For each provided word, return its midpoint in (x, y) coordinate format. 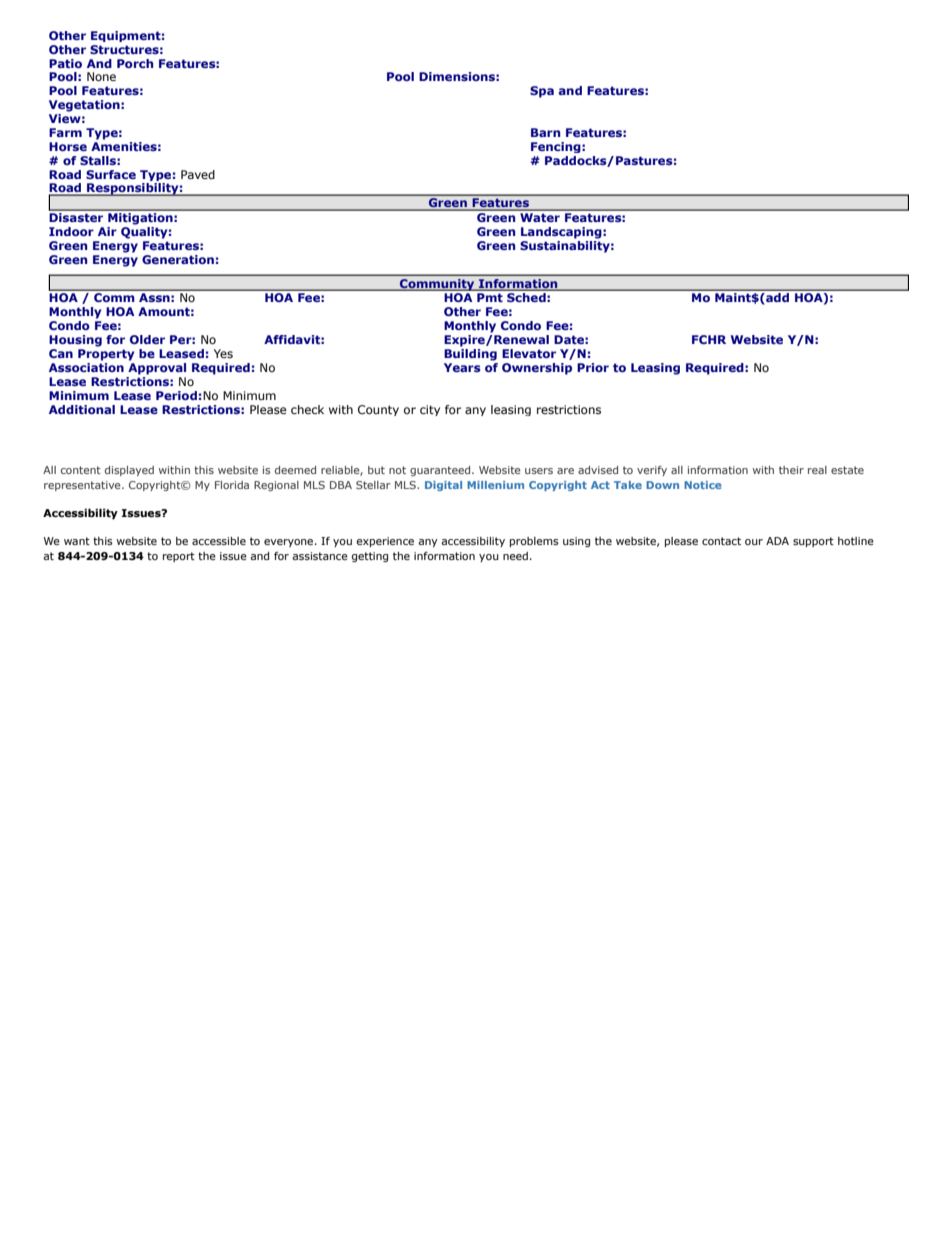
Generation (178, 259)
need (515, 556)
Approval (157, 367)
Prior (593, 367)
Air (107, 231)
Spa (542, 92)
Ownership (537, 369)
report (179, 557)
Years (462, 367)
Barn (545, 132)
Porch (135, 63)
